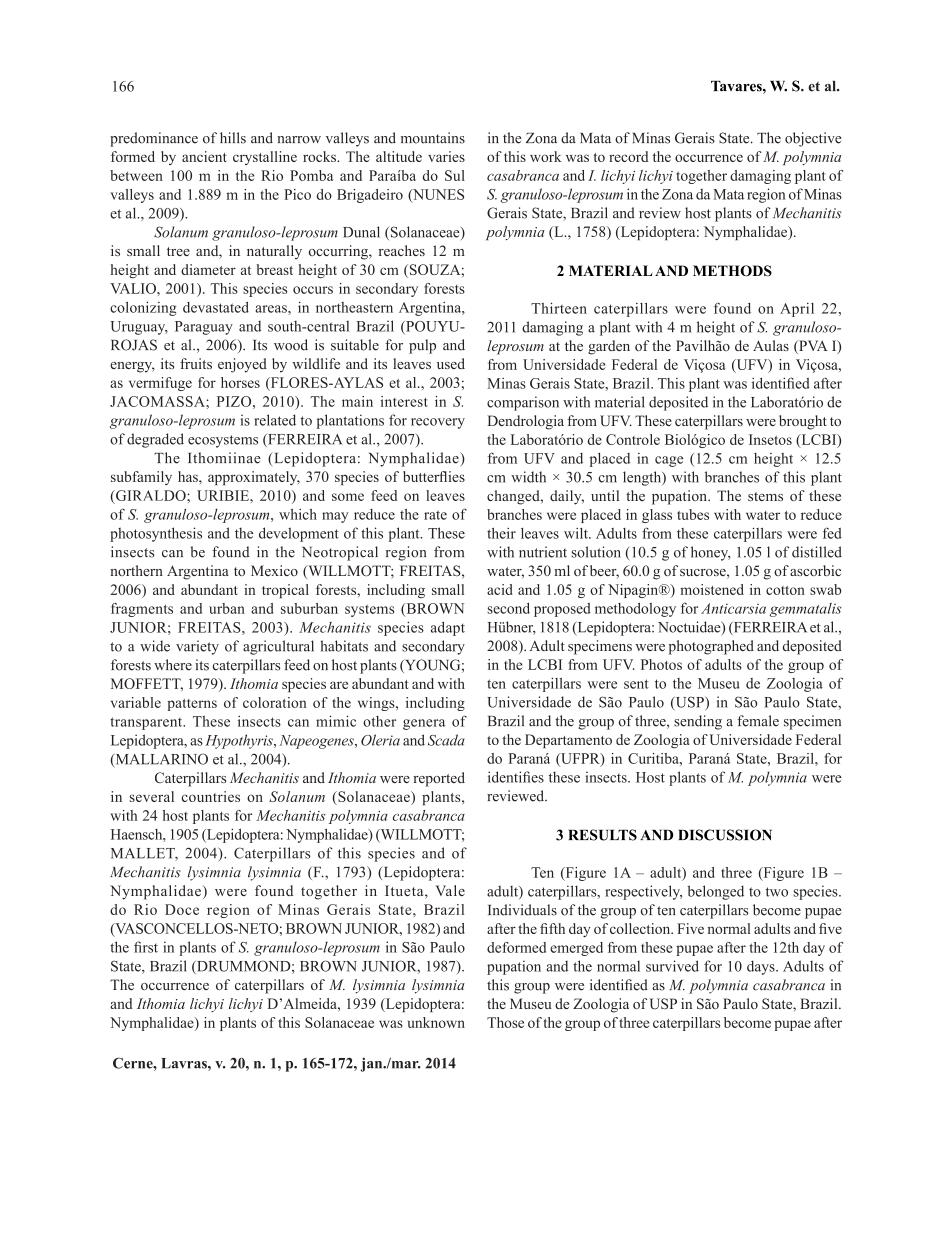 The width and height of the image is (952, 1235). I want to click on Those, so click(505, 1022).
